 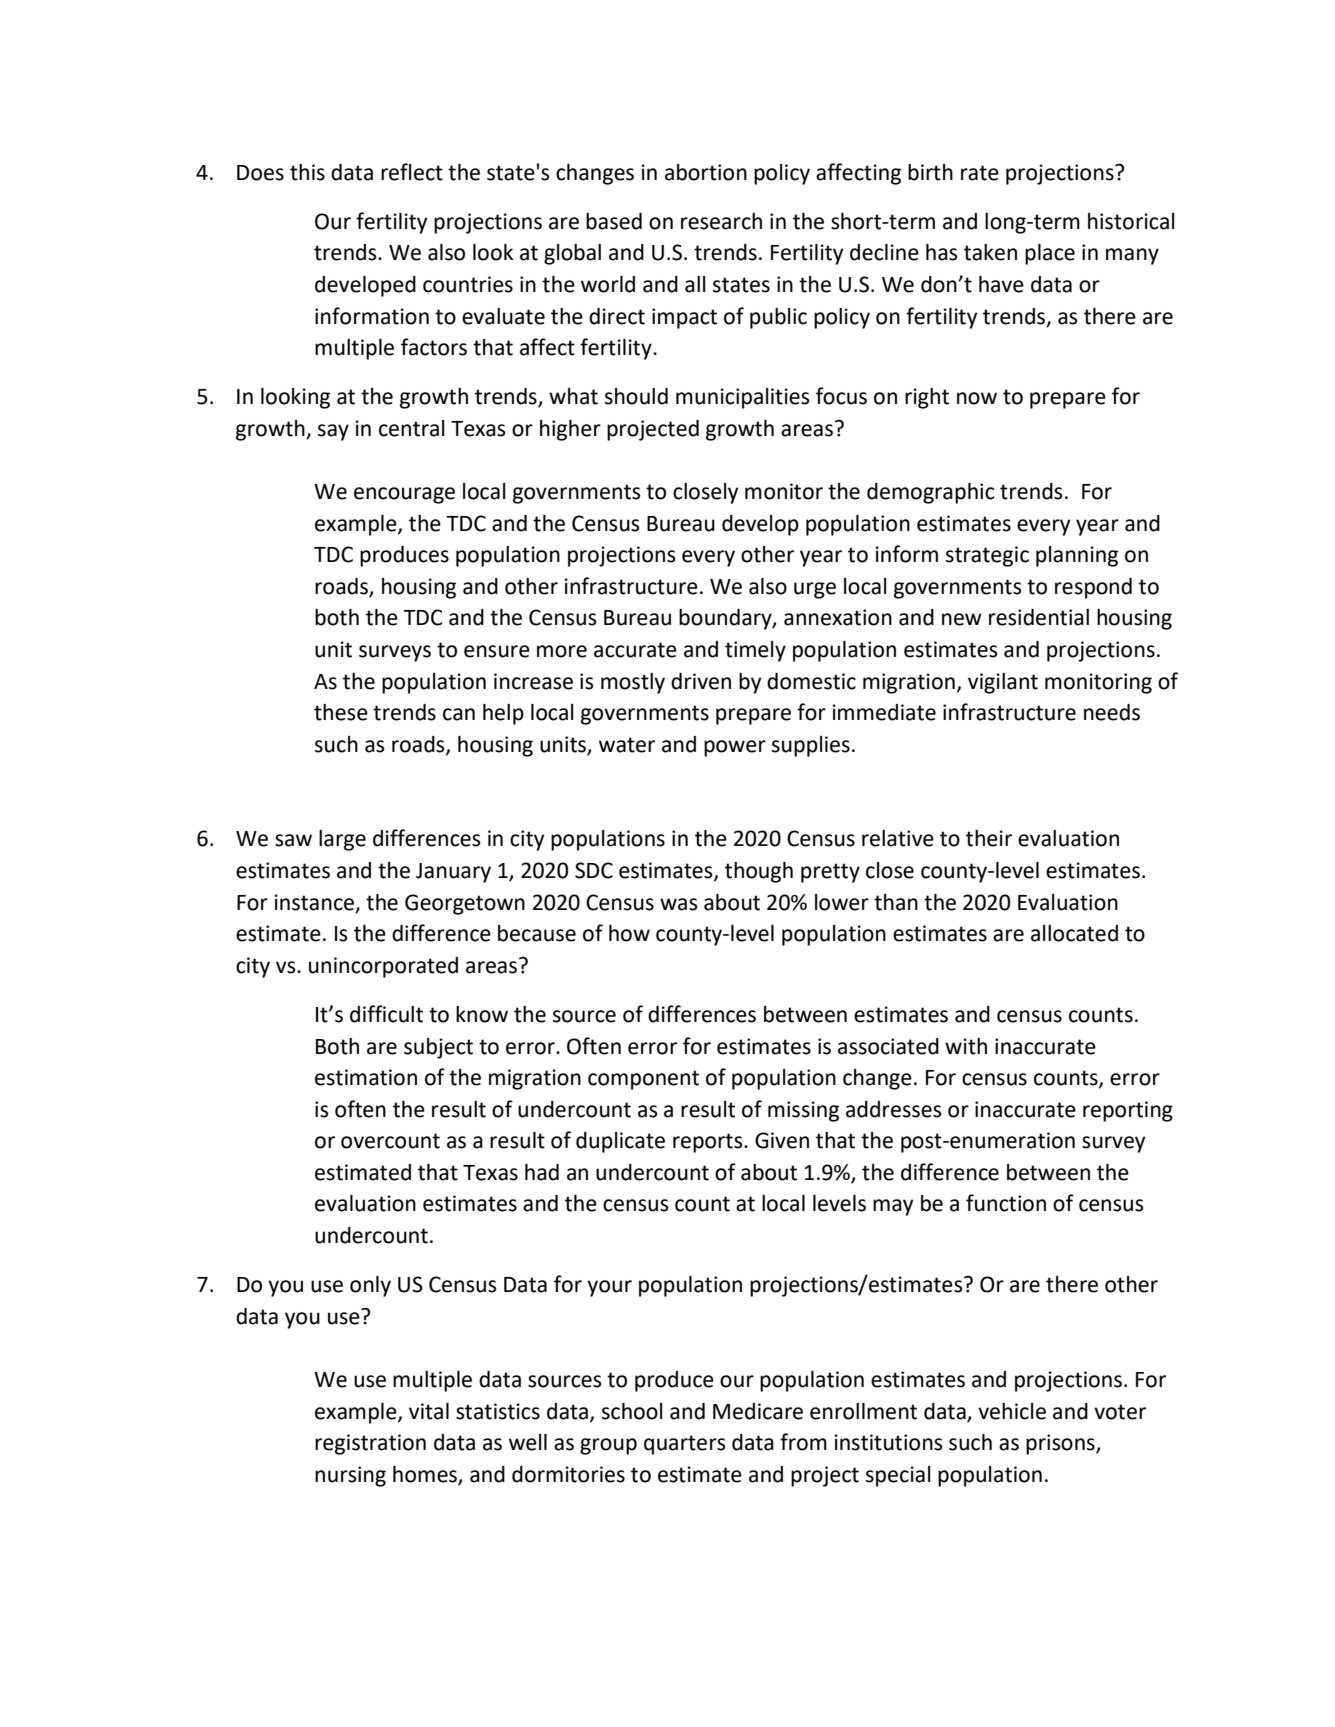 I want to click on though, so click(x=759, y=872).
